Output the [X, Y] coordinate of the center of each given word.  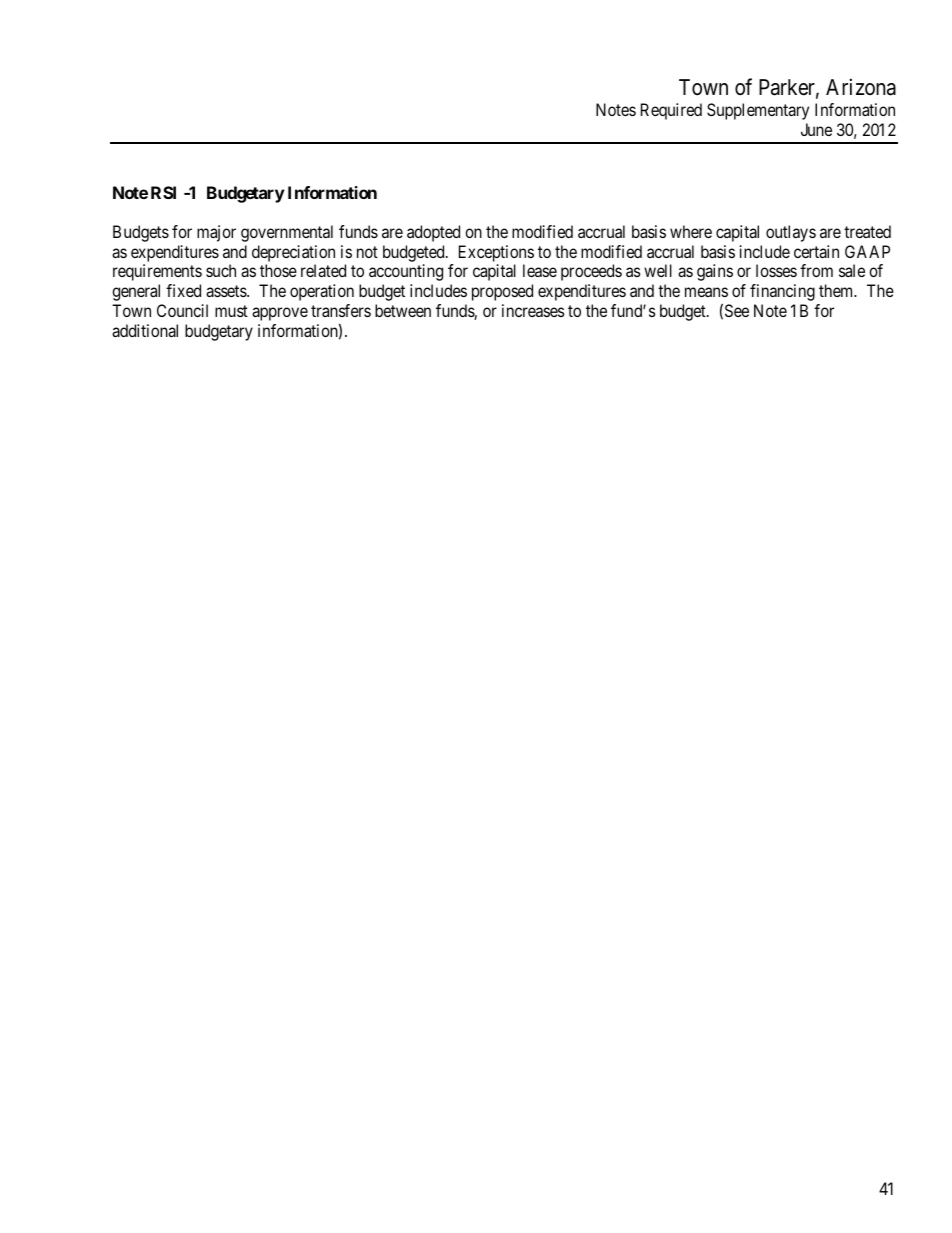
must [231, 311]
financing [782, 292]
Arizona [861, 87]
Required [671, 111]
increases [533, 310]
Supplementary [758, 111]
